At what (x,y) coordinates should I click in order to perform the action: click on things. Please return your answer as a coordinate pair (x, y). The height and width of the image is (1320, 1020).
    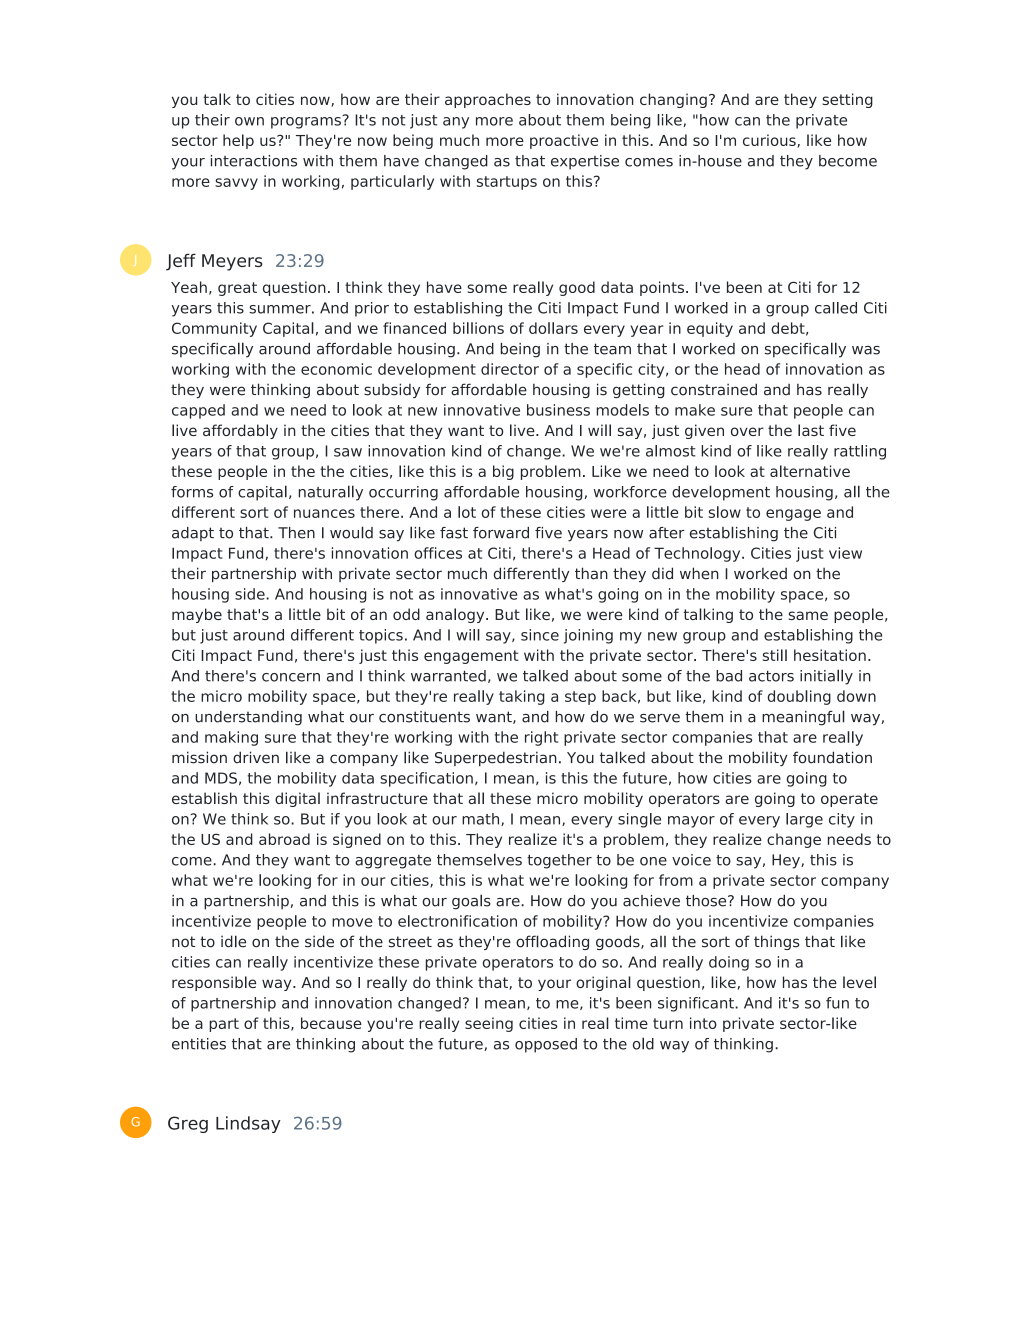
    Looking at the image, I should click on (777, 942).
